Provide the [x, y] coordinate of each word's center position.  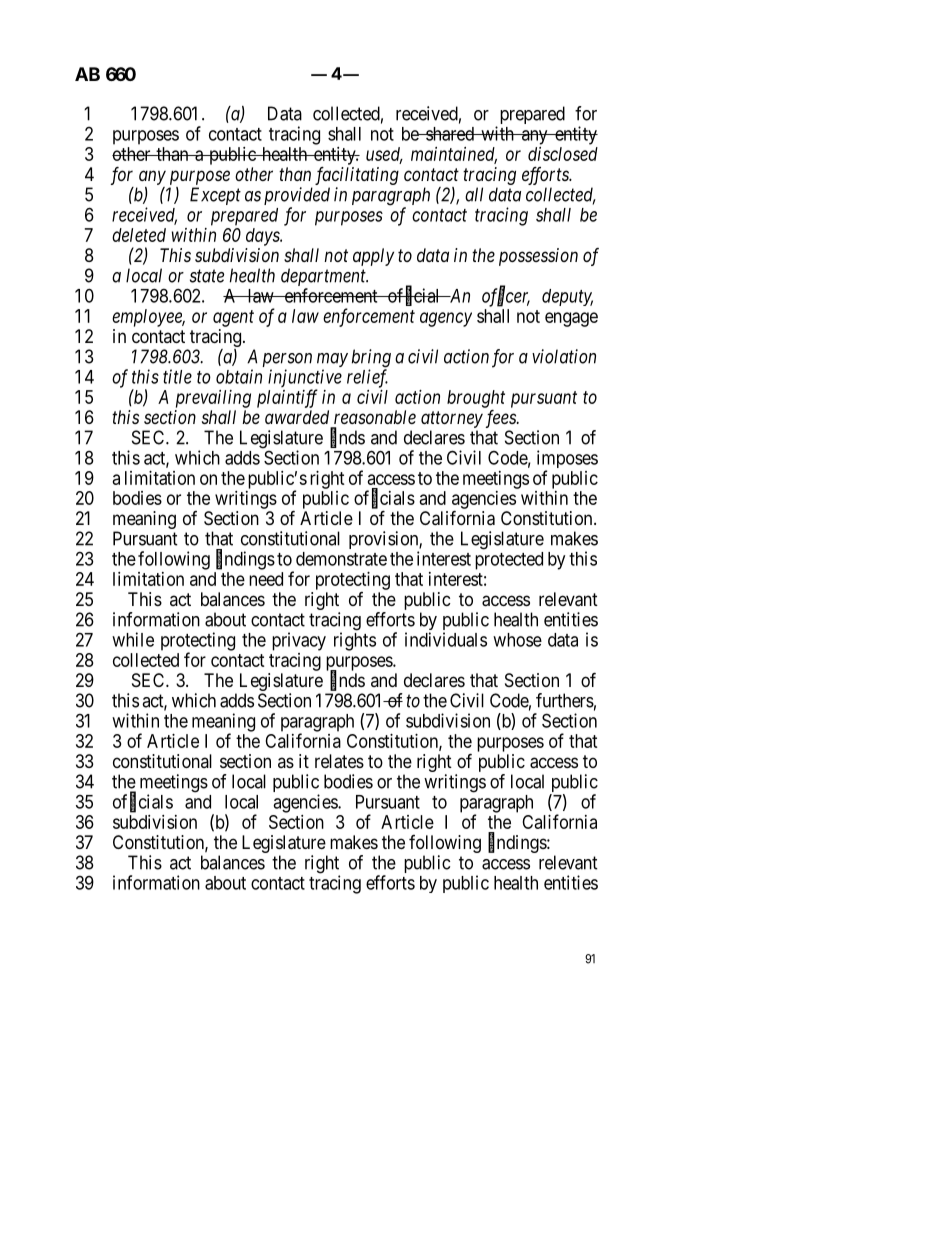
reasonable [375, 417]
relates [339, 761]
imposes [567, 460]
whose [517, 640]
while [133, 639]
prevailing [213, 399]
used [384, 155]
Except [215, 196]
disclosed [563, 154]
